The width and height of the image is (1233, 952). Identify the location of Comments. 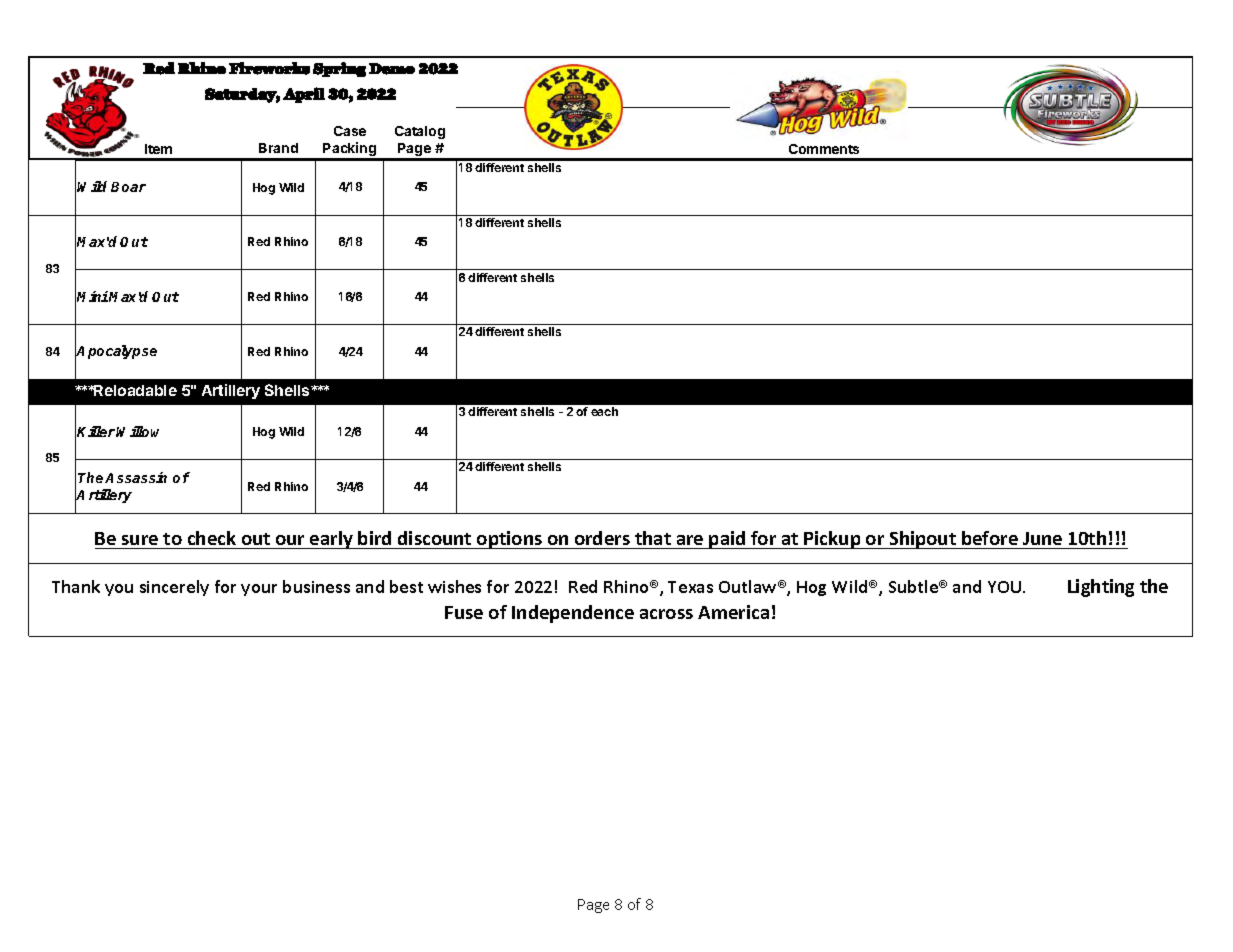
(824, 149).
